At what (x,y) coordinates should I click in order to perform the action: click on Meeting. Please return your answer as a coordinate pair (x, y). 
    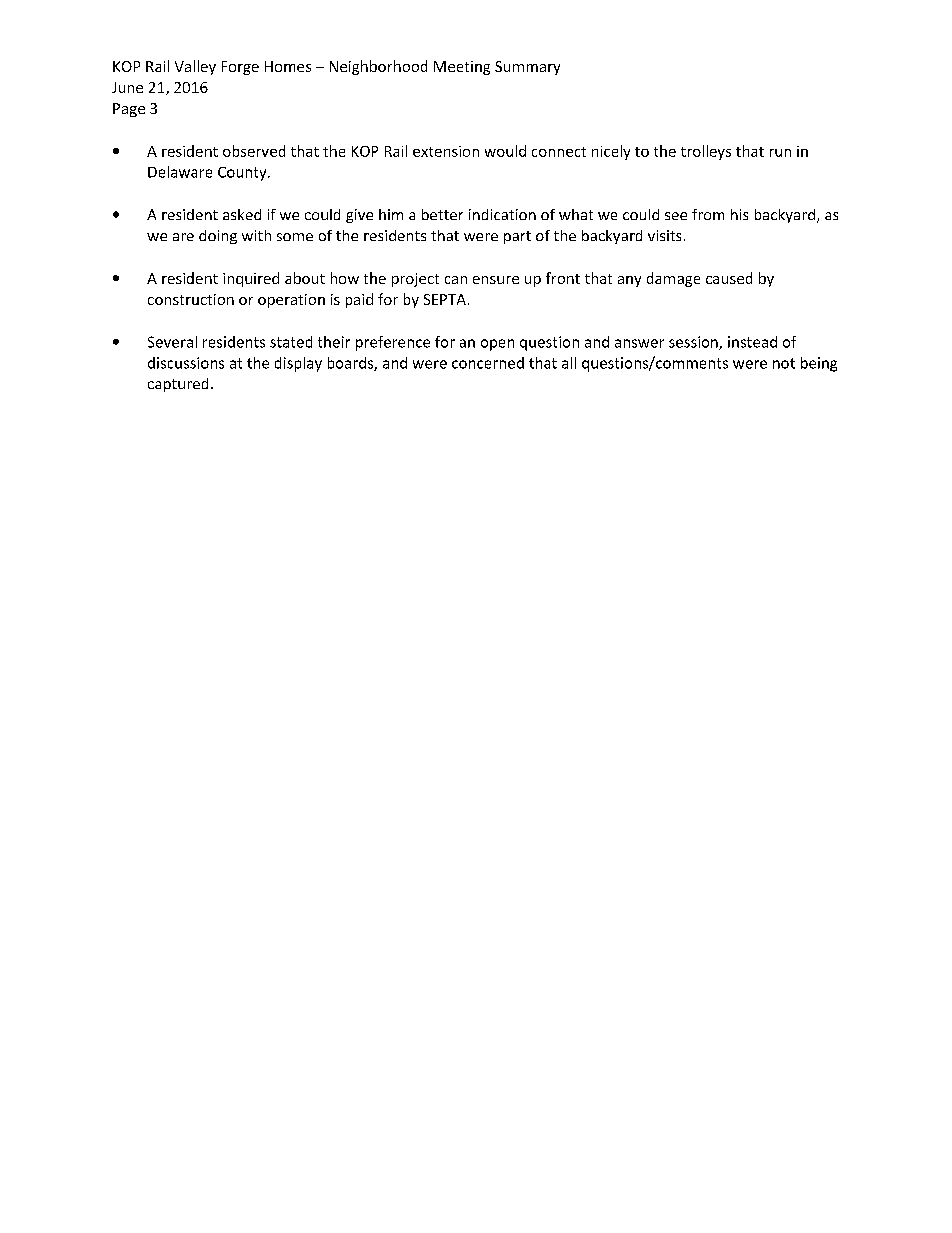
    Looking at the image, I should click on (462, 68).
